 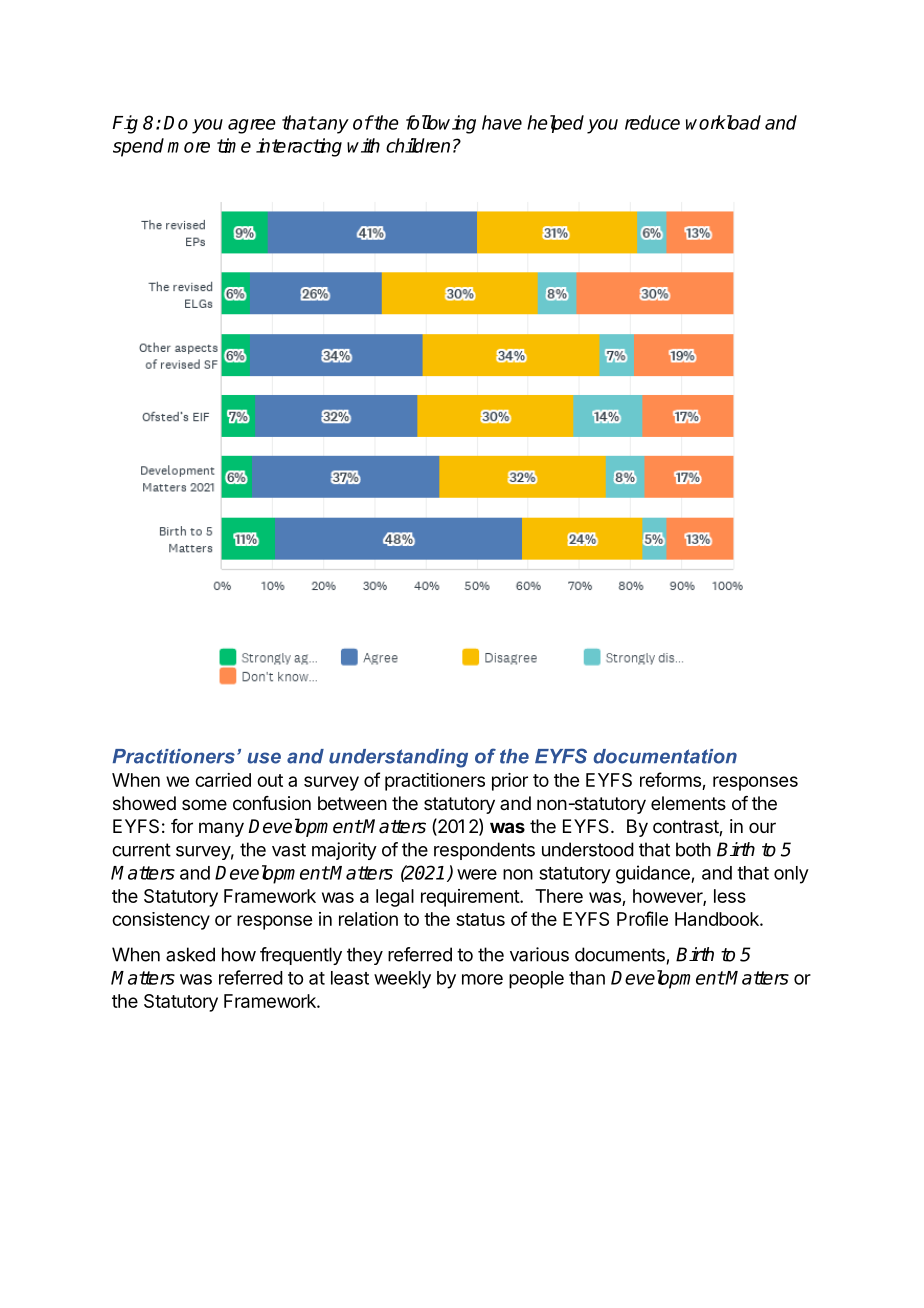 I want to click on prior, so click(x=510, y=782).
